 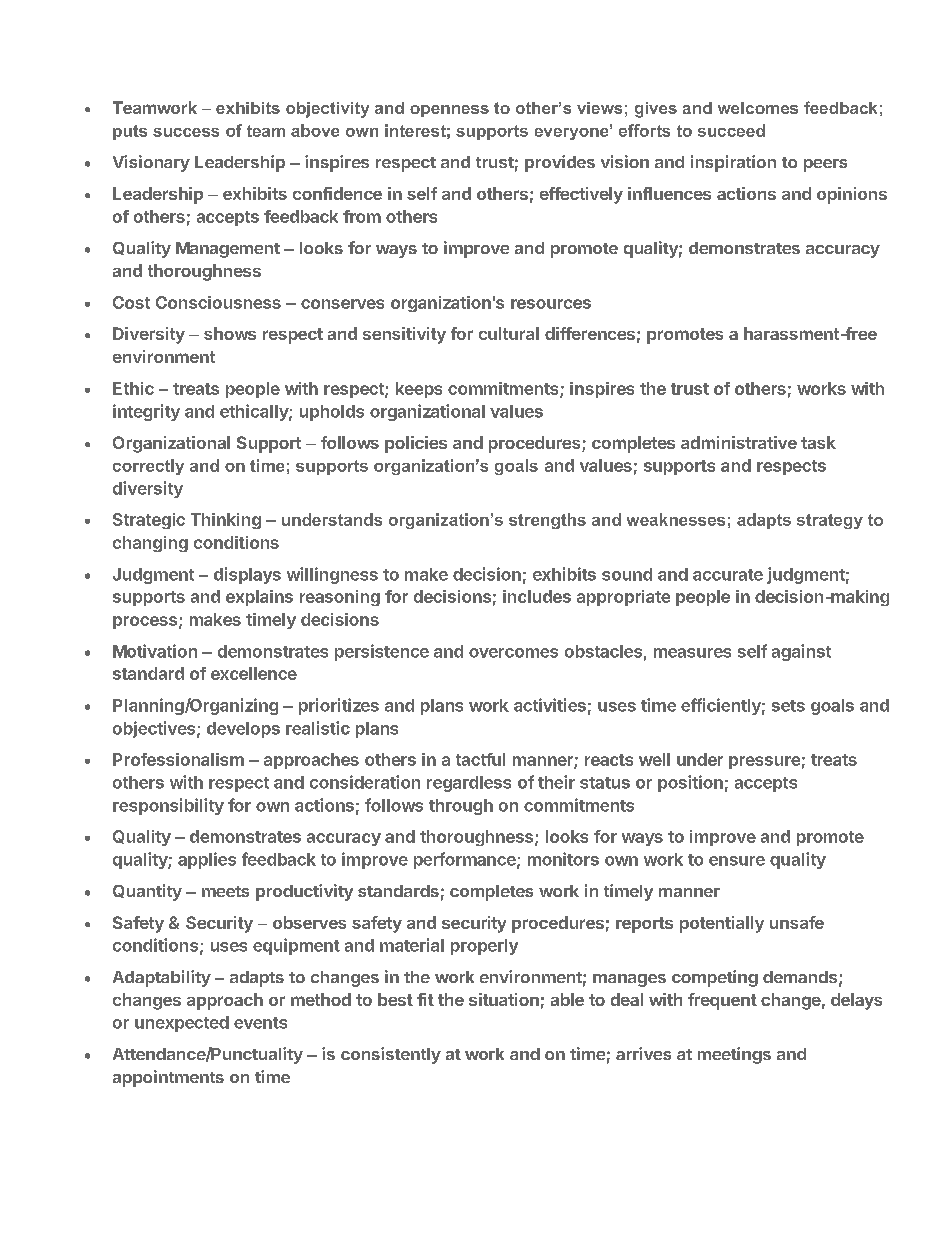 What do you see at coordinates (504, 999) in the page?
I see `situation` at bounding box center [504, 999].
